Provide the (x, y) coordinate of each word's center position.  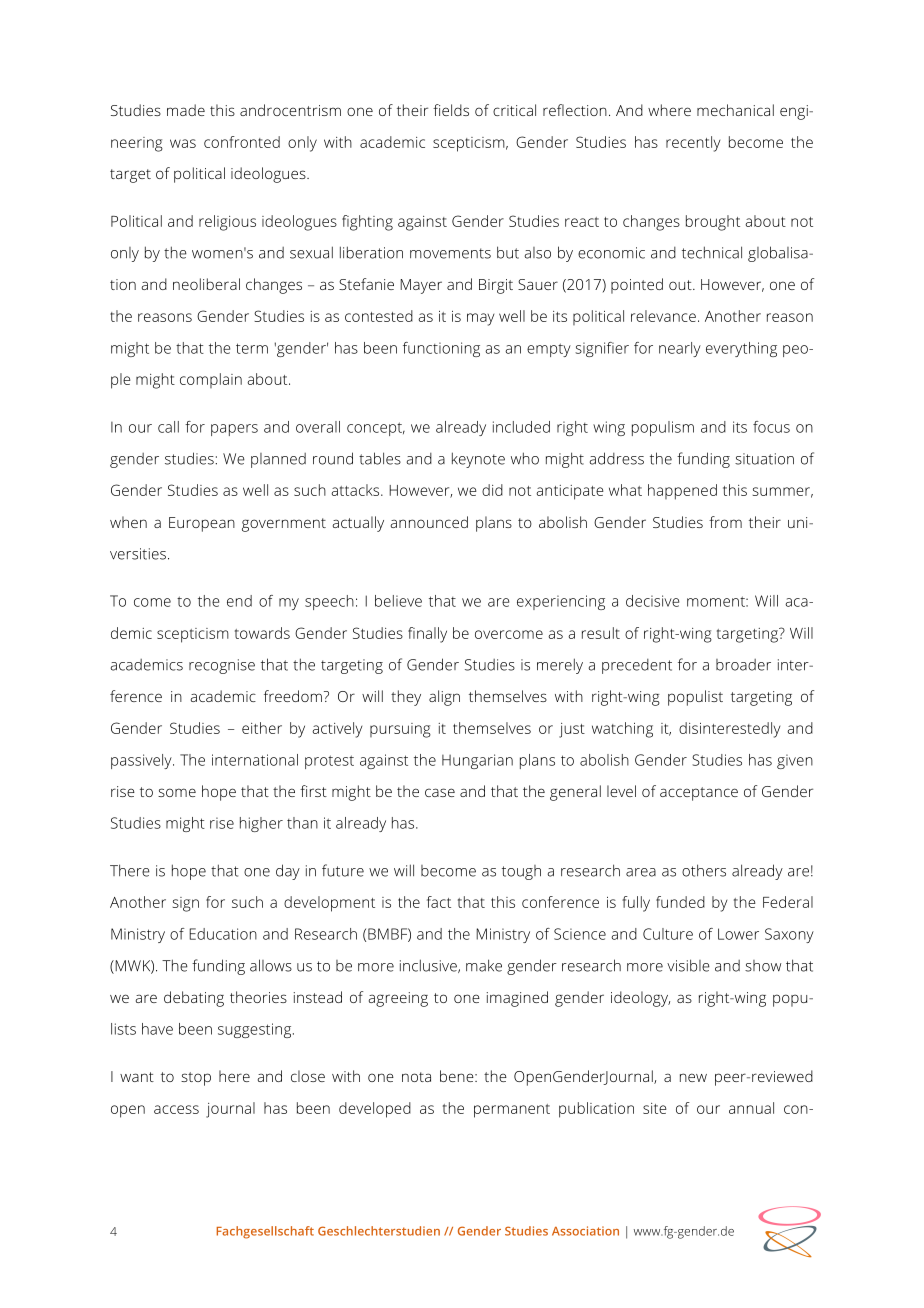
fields (451, 110)
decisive (652, 601)
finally (427, 635)
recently (693, 144)
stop (196, 1079)
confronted (242, 142)
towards (262, 633)
